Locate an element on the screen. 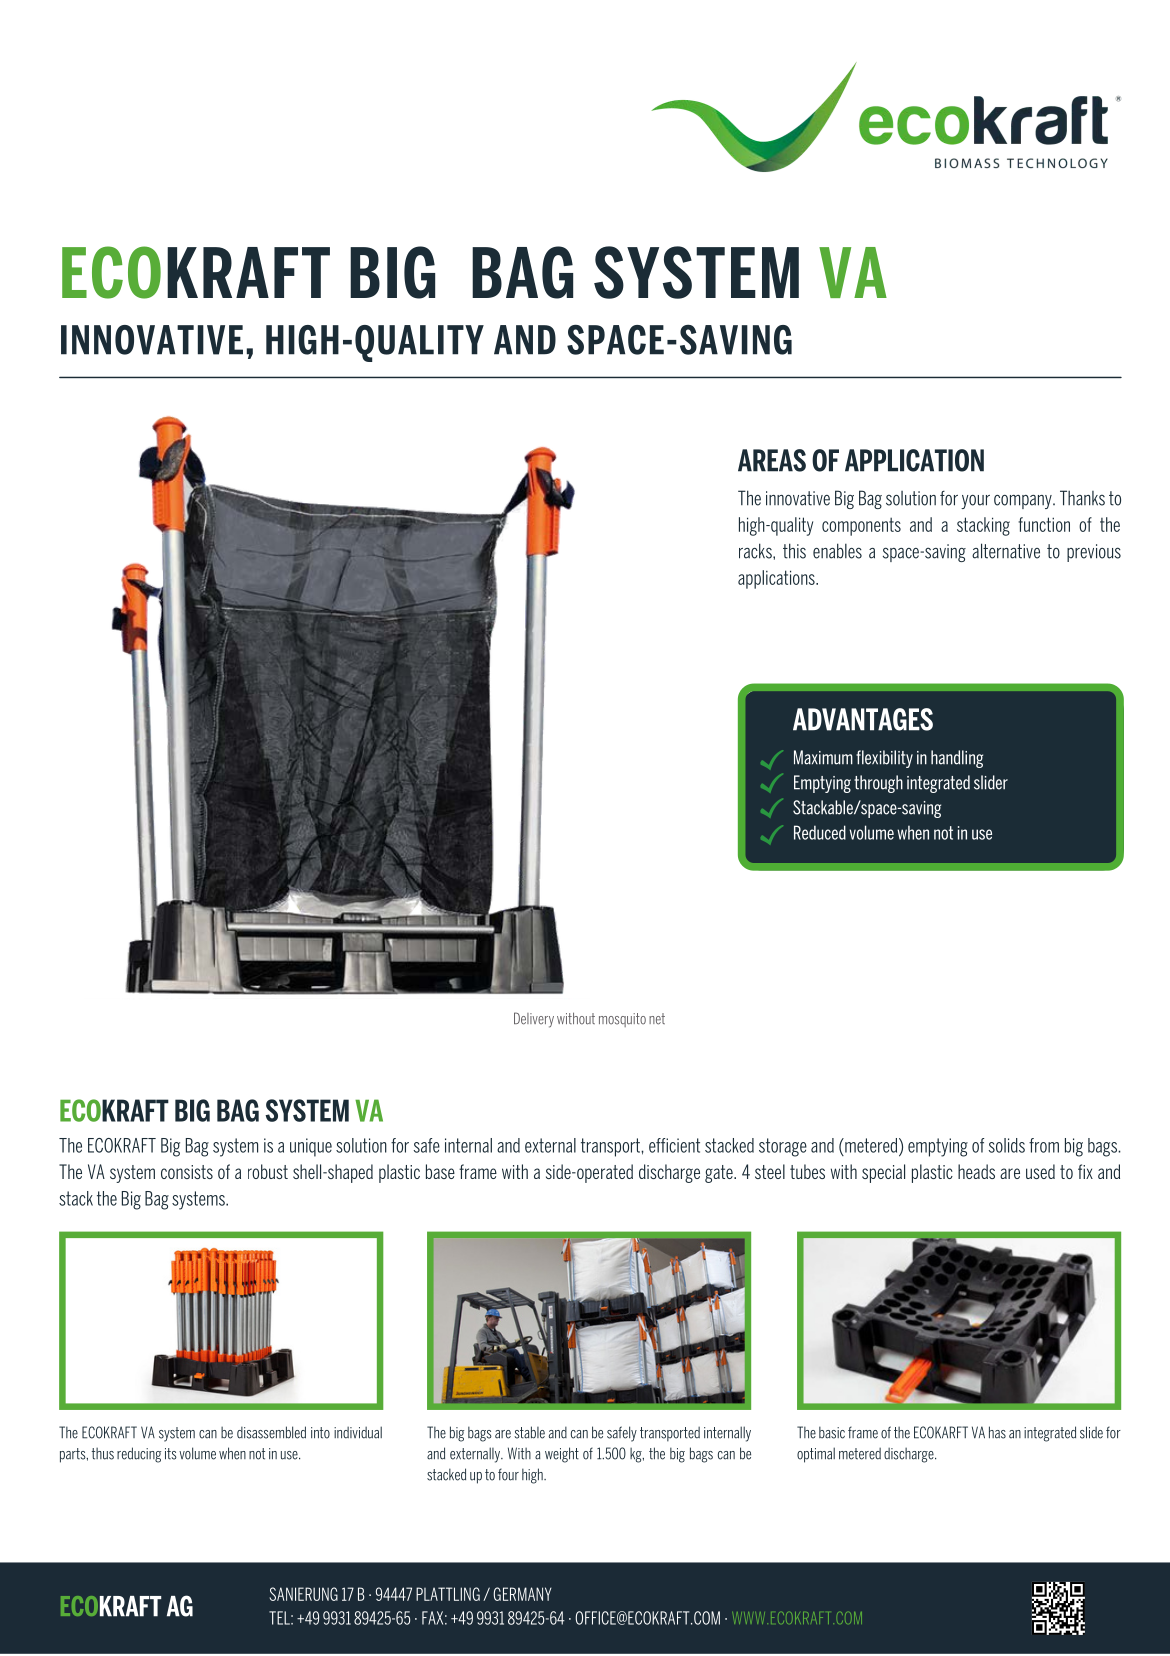 The height and width of the screenshot is (1656, 1170). heads is located at coordinates (976, 1171).
